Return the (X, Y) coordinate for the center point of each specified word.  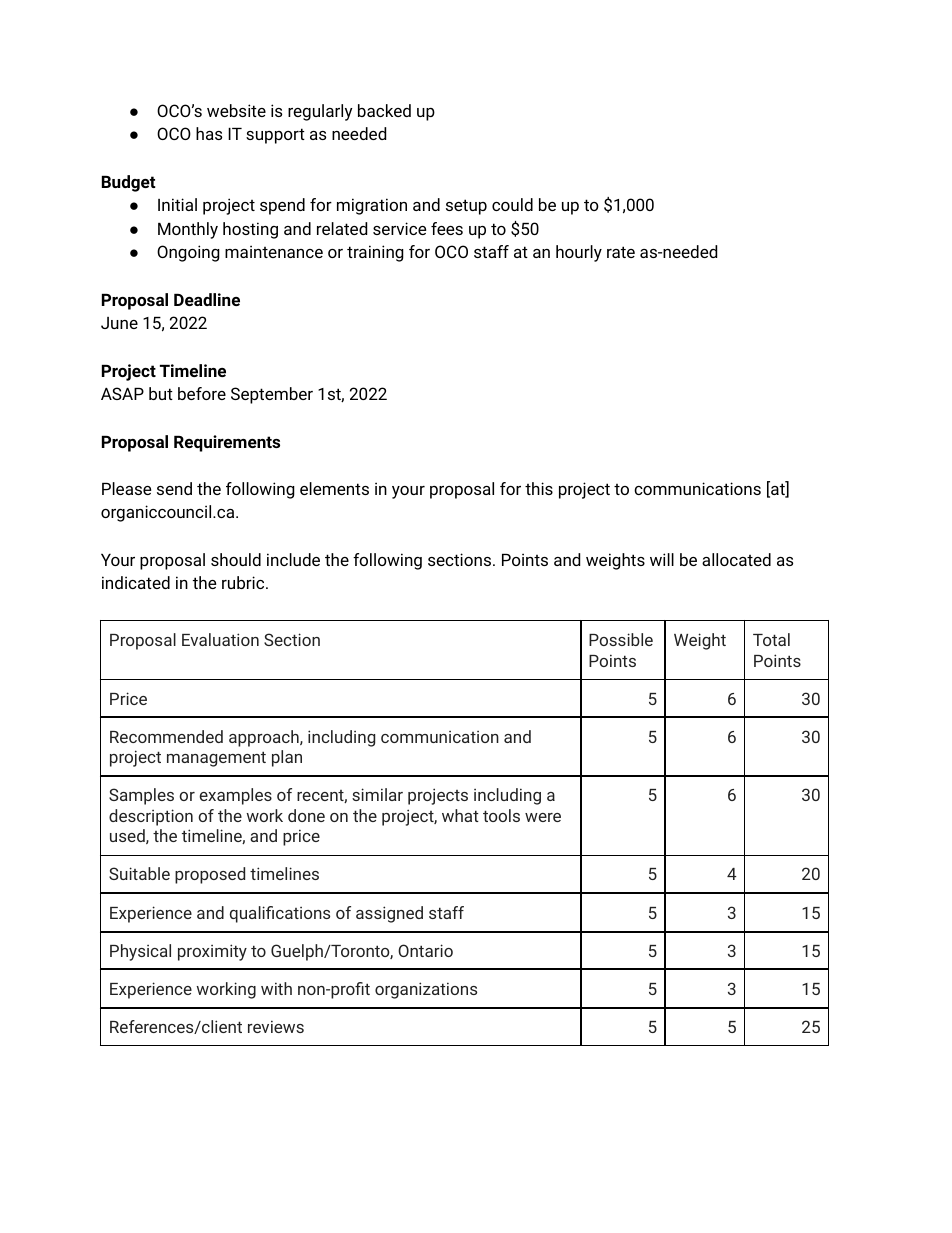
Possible (621, 639)
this (539, 488)
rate (621, 252)
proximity (212, 952)
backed (384, 110)
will (662, 559)
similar (377, 794)
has (209, 133)
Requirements (227, 443)
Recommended (166, 736)
